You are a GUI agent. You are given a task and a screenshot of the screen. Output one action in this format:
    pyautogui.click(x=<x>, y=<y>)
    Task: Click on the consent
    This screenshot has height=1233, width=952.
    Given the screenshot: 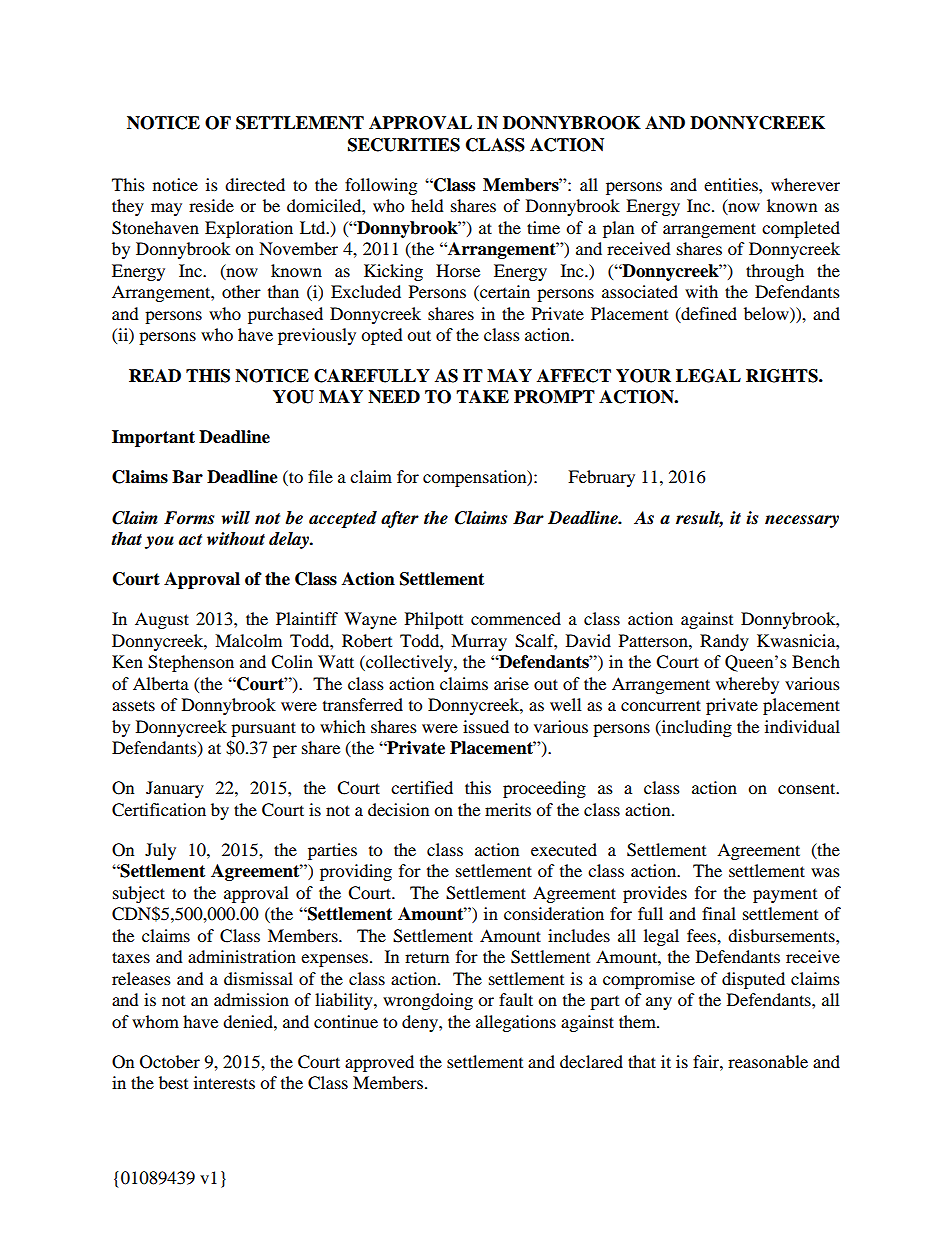 What is the action you would take?
    pyautogui.click(x=808, y=788)
